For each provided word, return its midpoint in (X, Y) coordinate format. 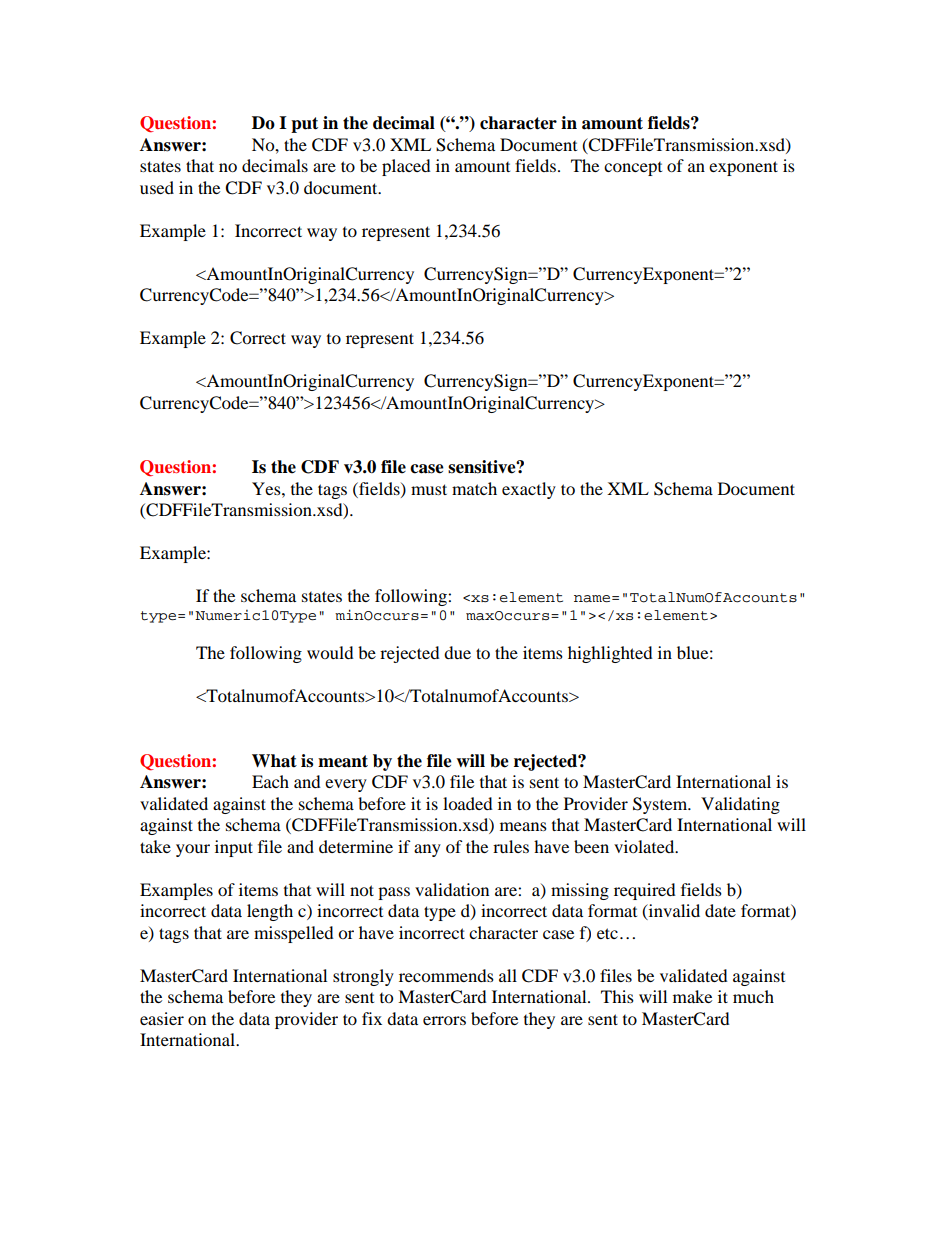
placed (406, 167)
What (274, 761)
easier (162, 1018)
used (157, 187)
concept (633, 169)
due (457, 652)
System (661, 805)
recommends (446, 975)
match (474, 488)
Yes (267, 488)
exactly (529, 490)
